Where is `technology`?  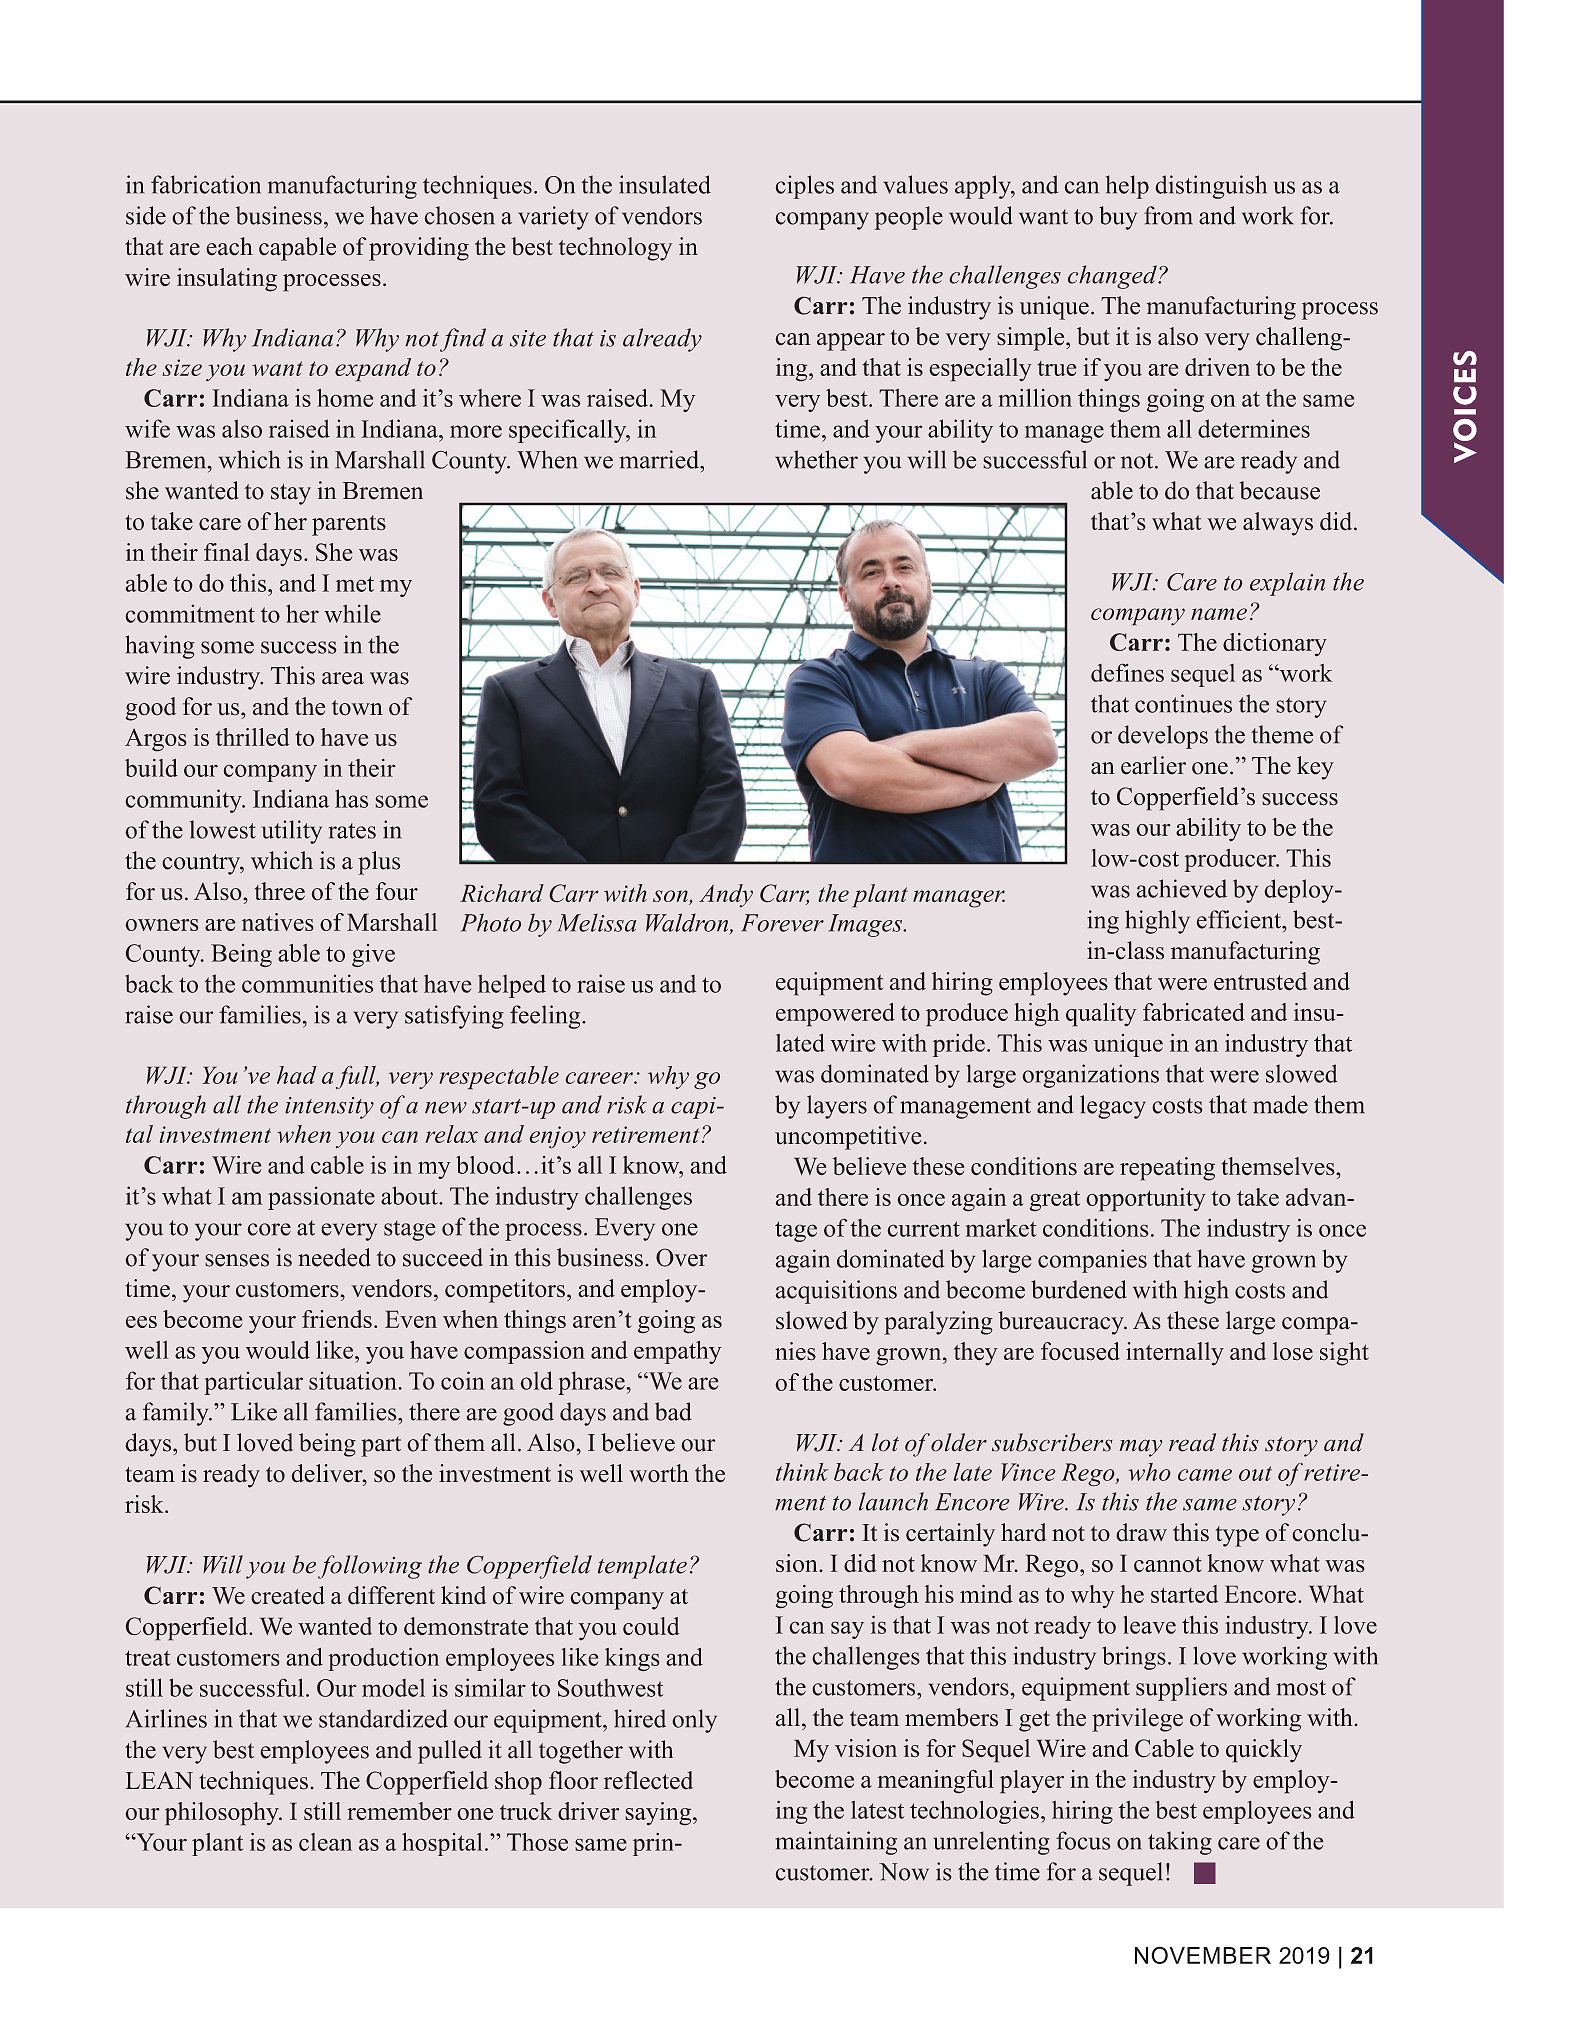 technology is located at coordinates (615, 249).
